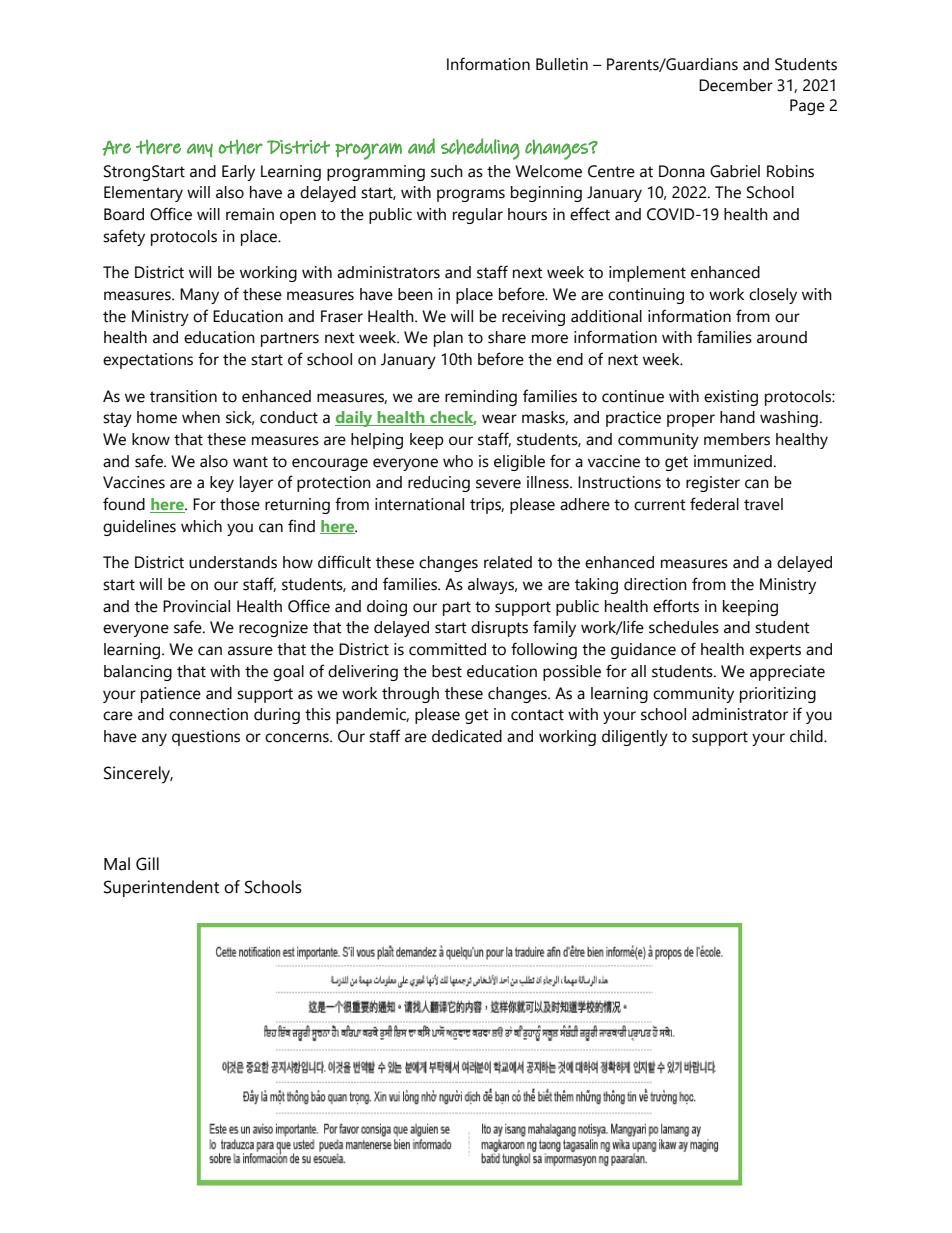 This screenshot has width=952, height=1233. What do you see at coordinates (480, 149) in the screenshot?
I see `scheduling` at bounding box center [480, 149].
